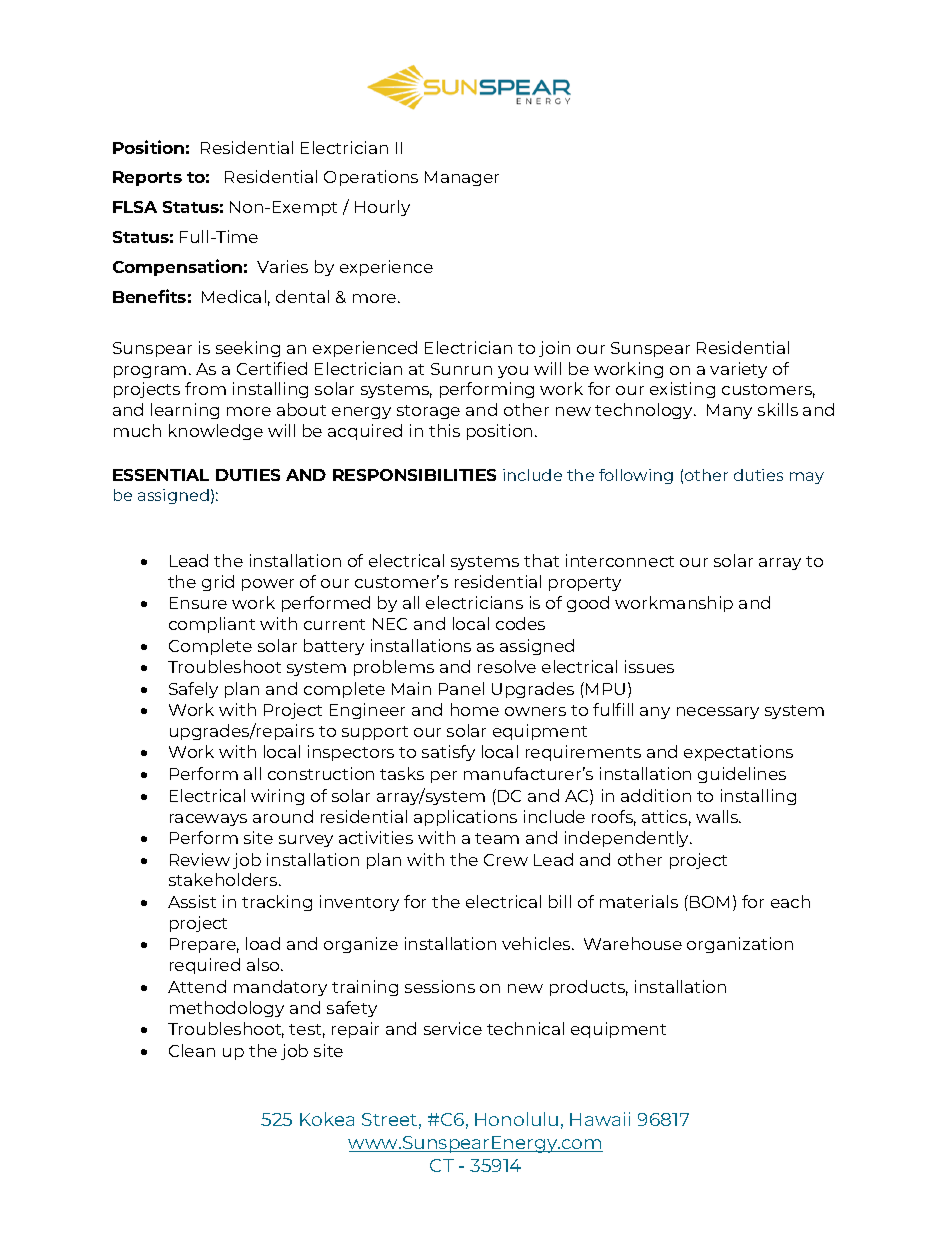 This document has height=1233, width=952. Describe the element at coordinates (192, 1050) in the document. I see `Clean` at that location.
